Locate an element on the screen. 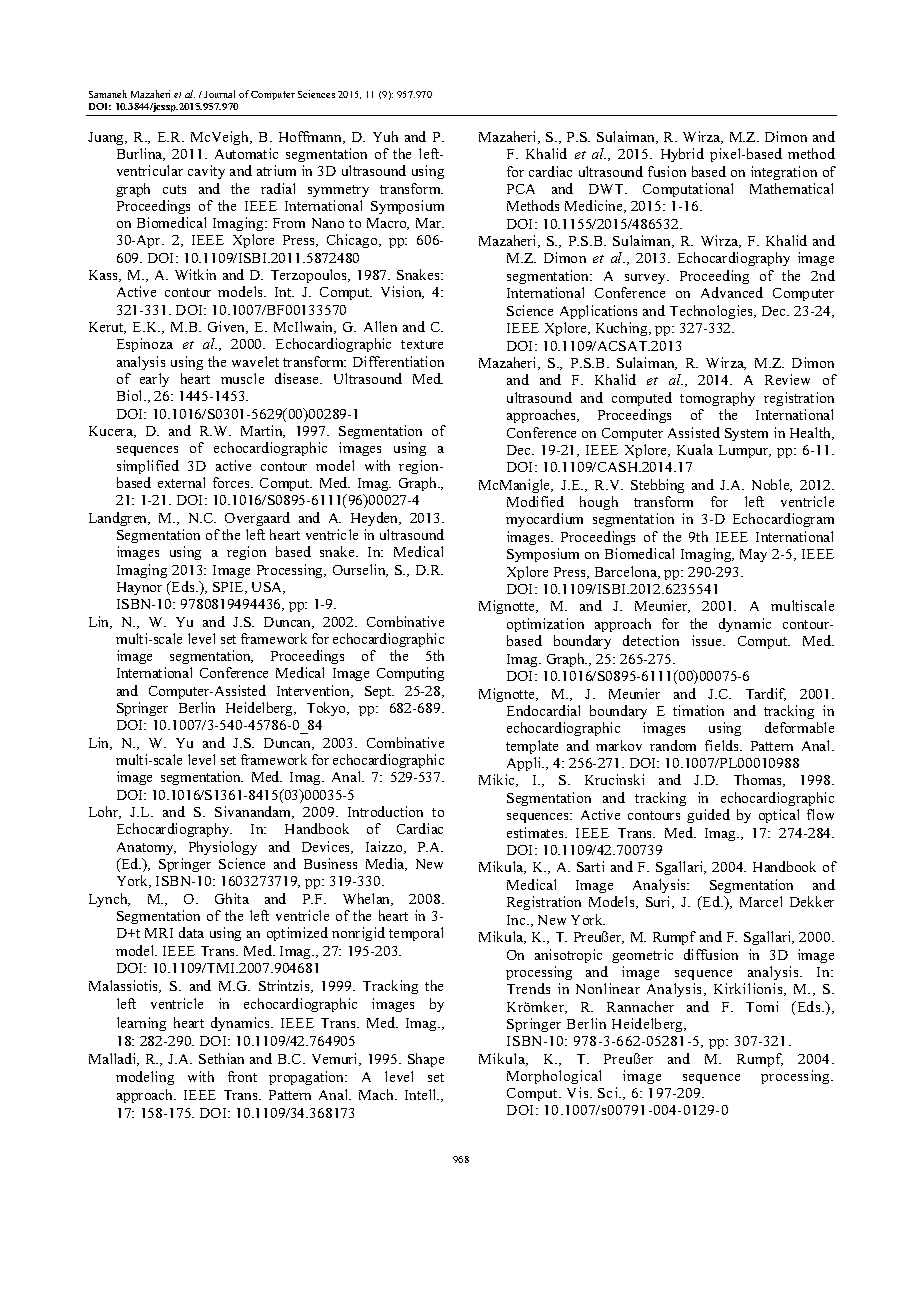 The height and width of the screenshot is (1308, 924). Hybrid is located at coordinates (682, 155).
